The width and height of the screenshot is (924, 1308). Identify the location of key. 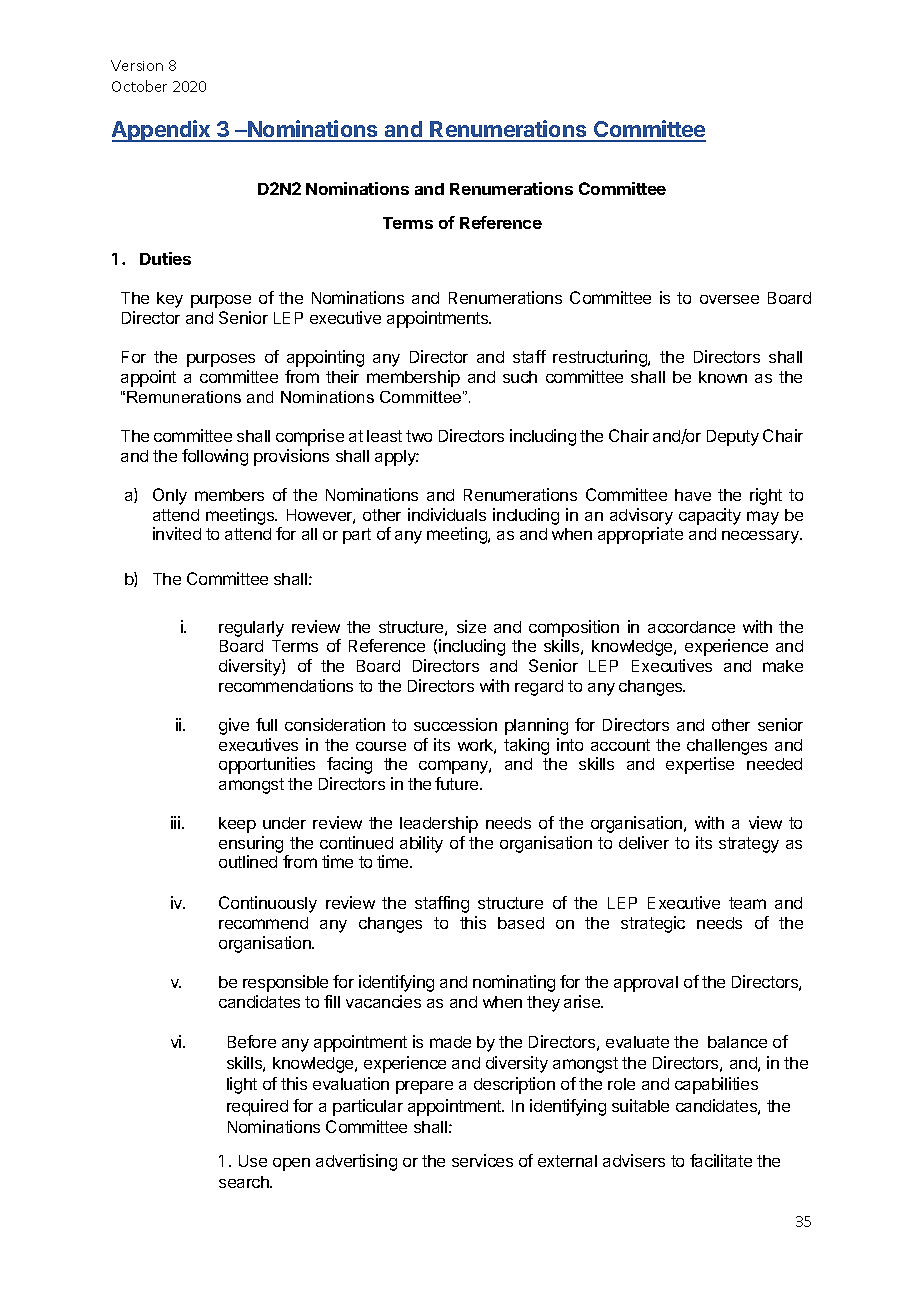
(170, 300).
